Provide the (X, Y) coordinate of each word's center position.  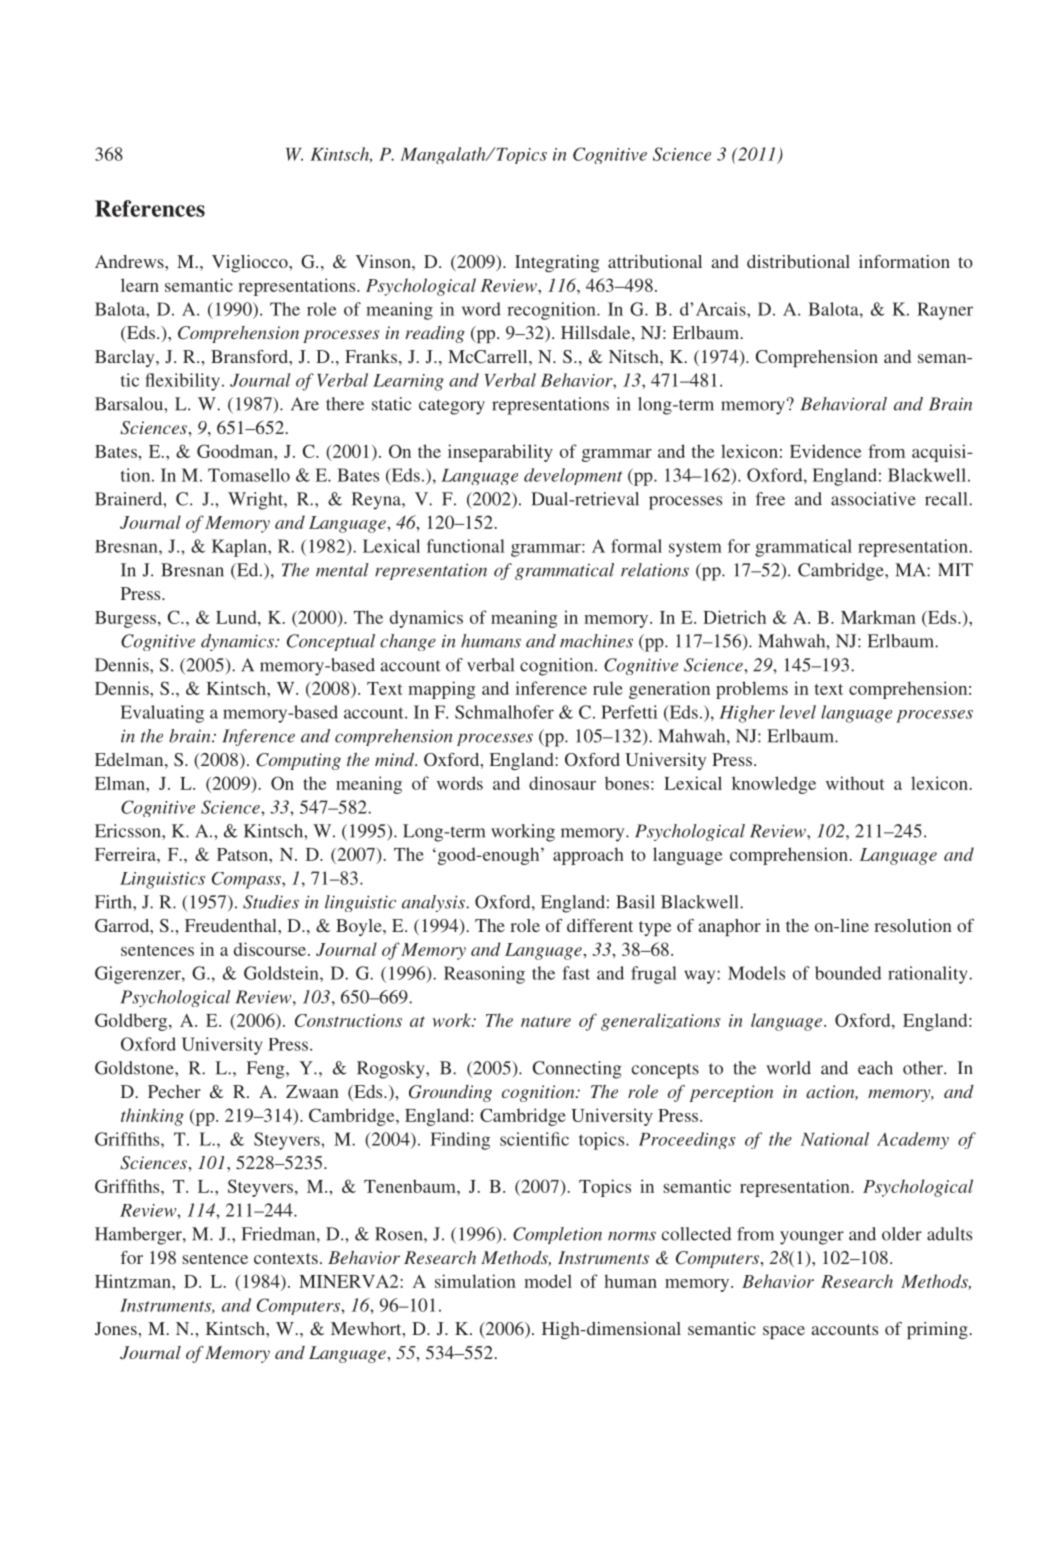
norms (632, 1236)
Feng (267, 1070)
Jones (117, 1328)
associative (873, 499)
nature (546, 1021)
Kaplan (240, 548)
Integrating (557, 263)
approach (588, 856)
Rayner (945, 311)
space (784, 1332)
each (875, 1068)
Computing (298, 761)
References (150, 208)
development (573, 476)
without (855, 783)
